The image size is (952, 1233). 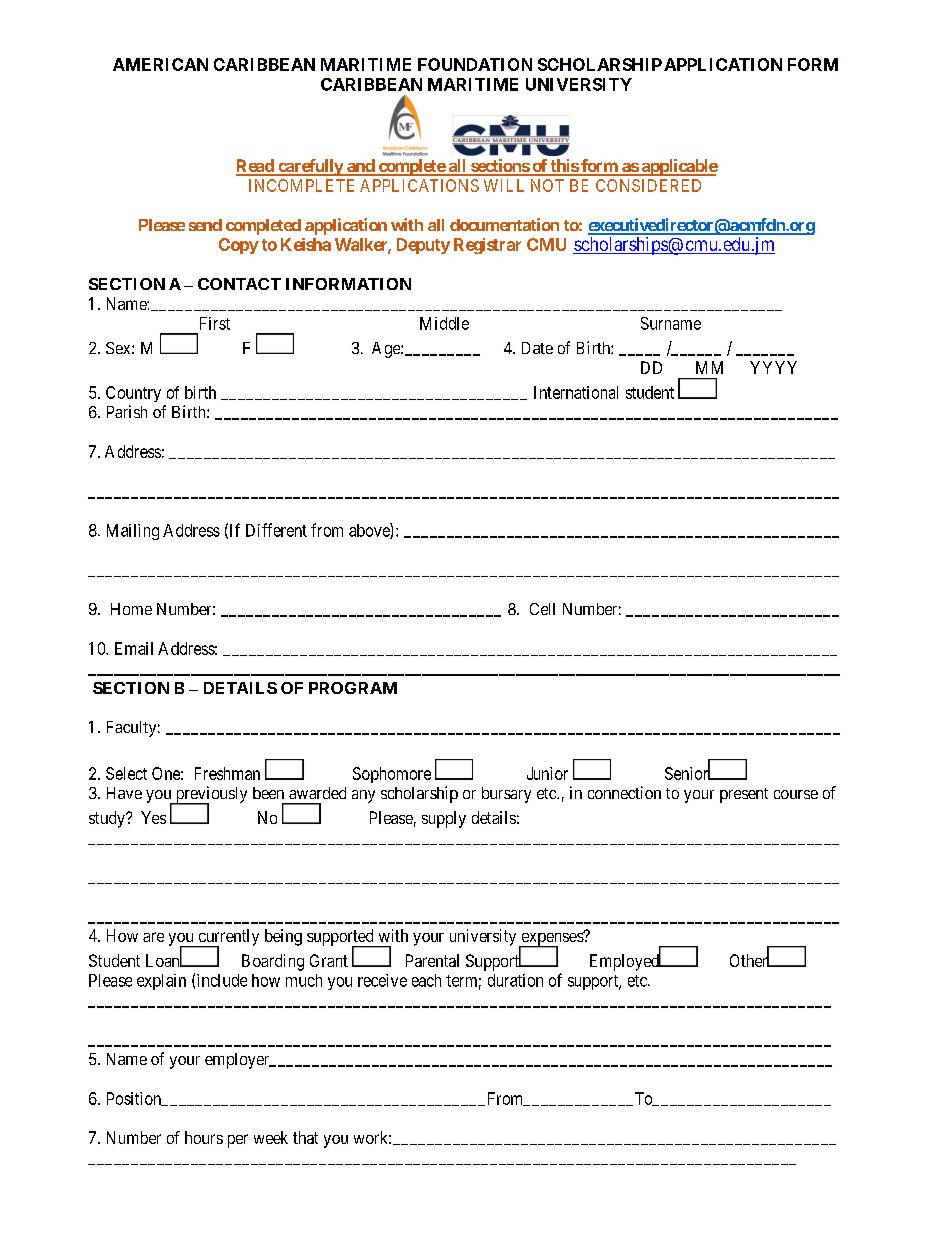 What do you see at coordinates (475, 64) in the screenshot?
I see `FOUNDATION` at bounding box center [475, 64].
